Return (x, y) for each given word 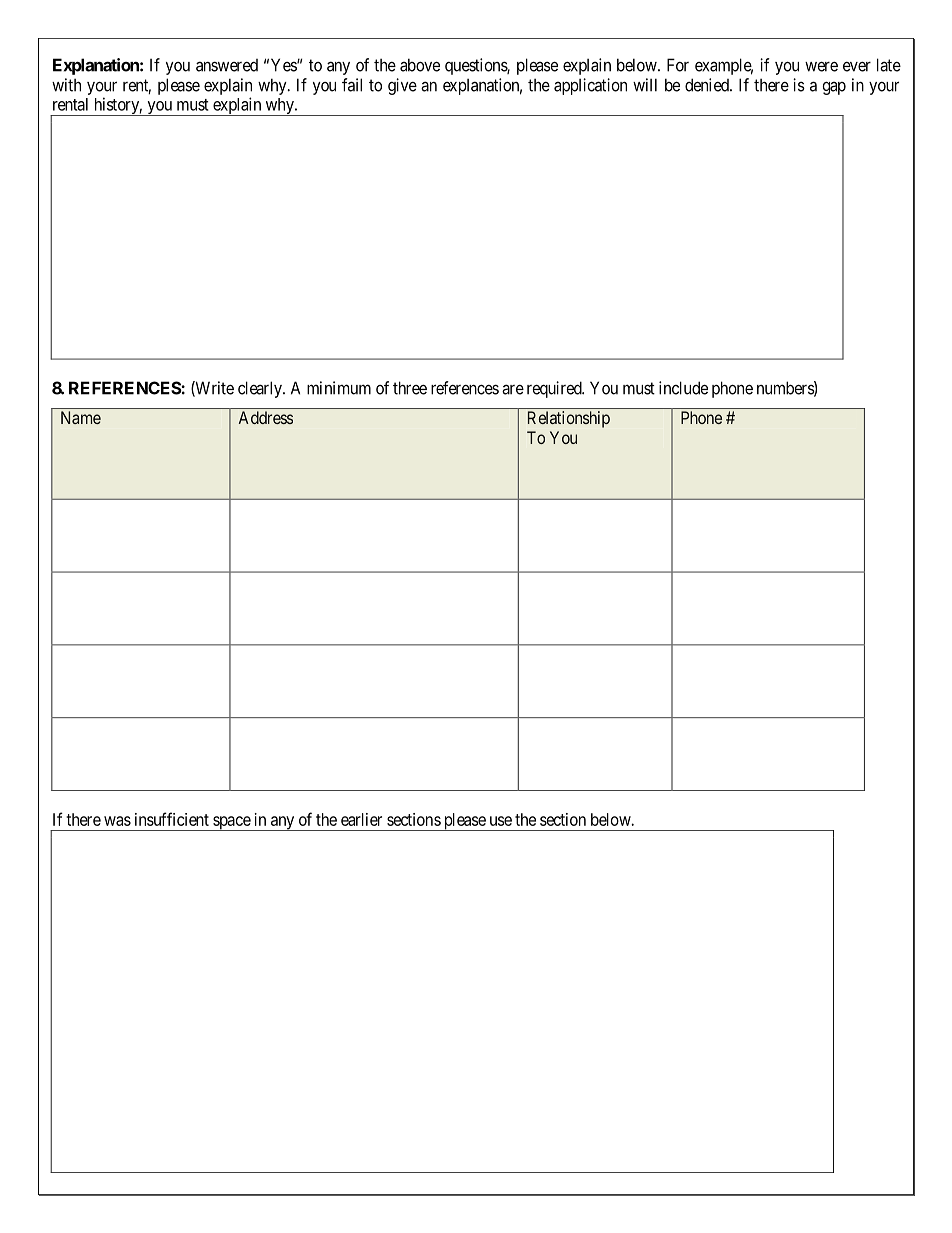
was (117, 821)
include (683, 388)
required (555, 389)
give (402, 86)
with (66, 85)
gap (834, 88)
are (513, 389)
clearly (261, 389)
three (410, 388)
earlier (361, 819)
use (501, 821)
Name (81, 417)
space (231, 823)
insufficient (172, 819)
